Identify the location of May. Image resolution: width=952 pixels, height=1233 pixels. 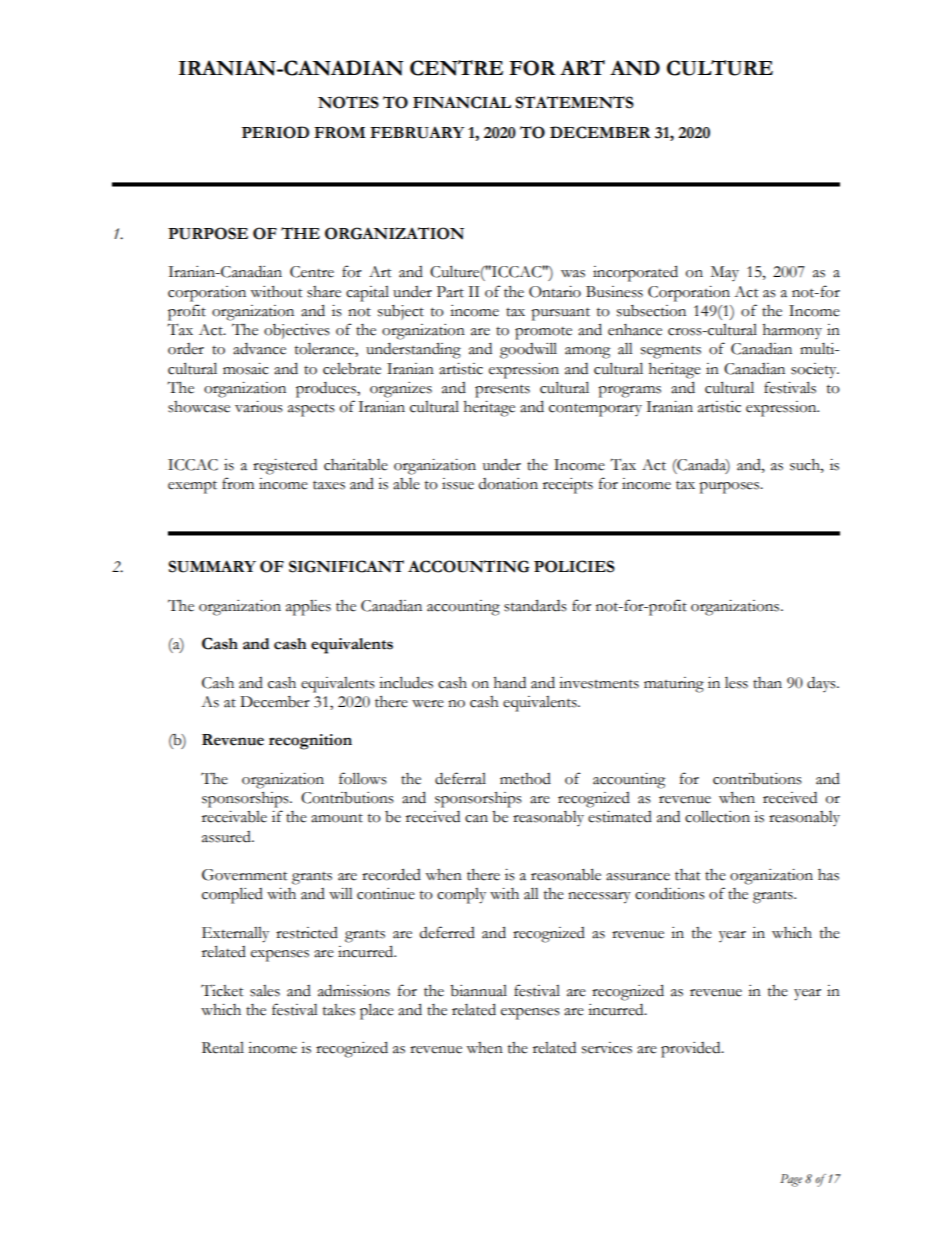
(725, 273).
